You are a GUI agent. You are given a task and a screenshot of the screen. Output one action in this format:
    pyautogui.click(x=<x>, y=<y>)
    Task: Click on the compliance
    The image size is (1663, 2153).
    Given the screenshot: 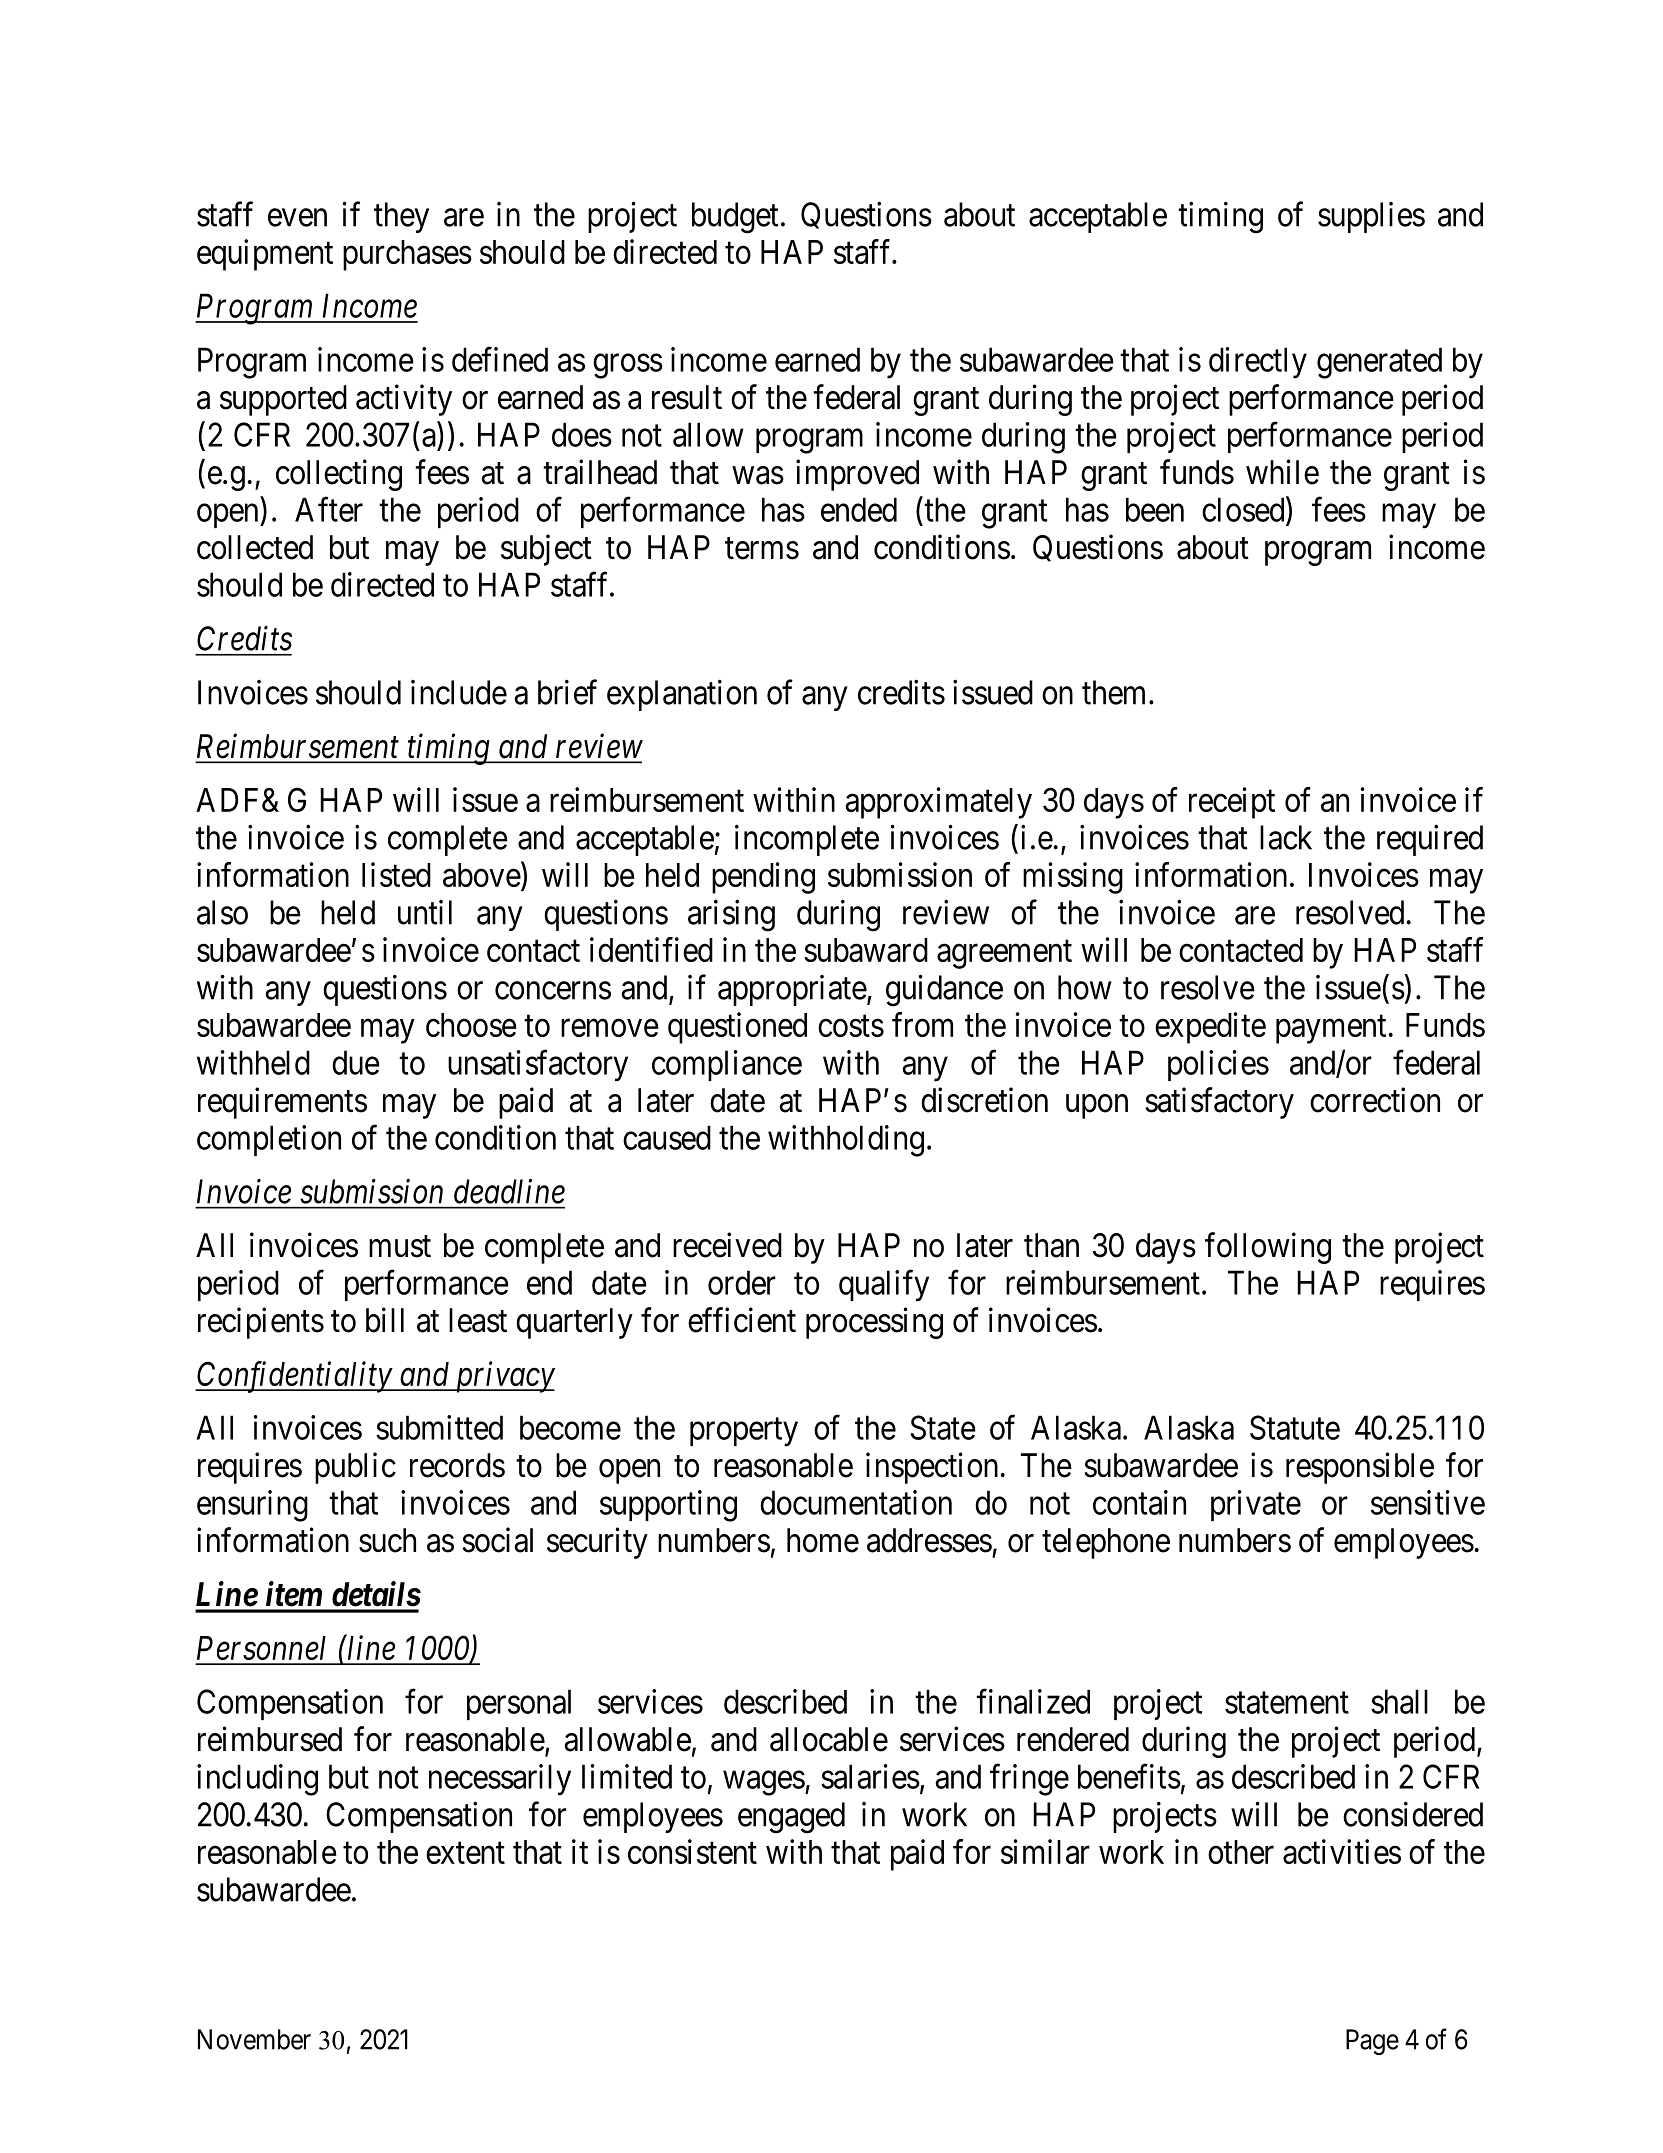 What is the action you would take?
    pyautogui.click(x=727, y=1065)
